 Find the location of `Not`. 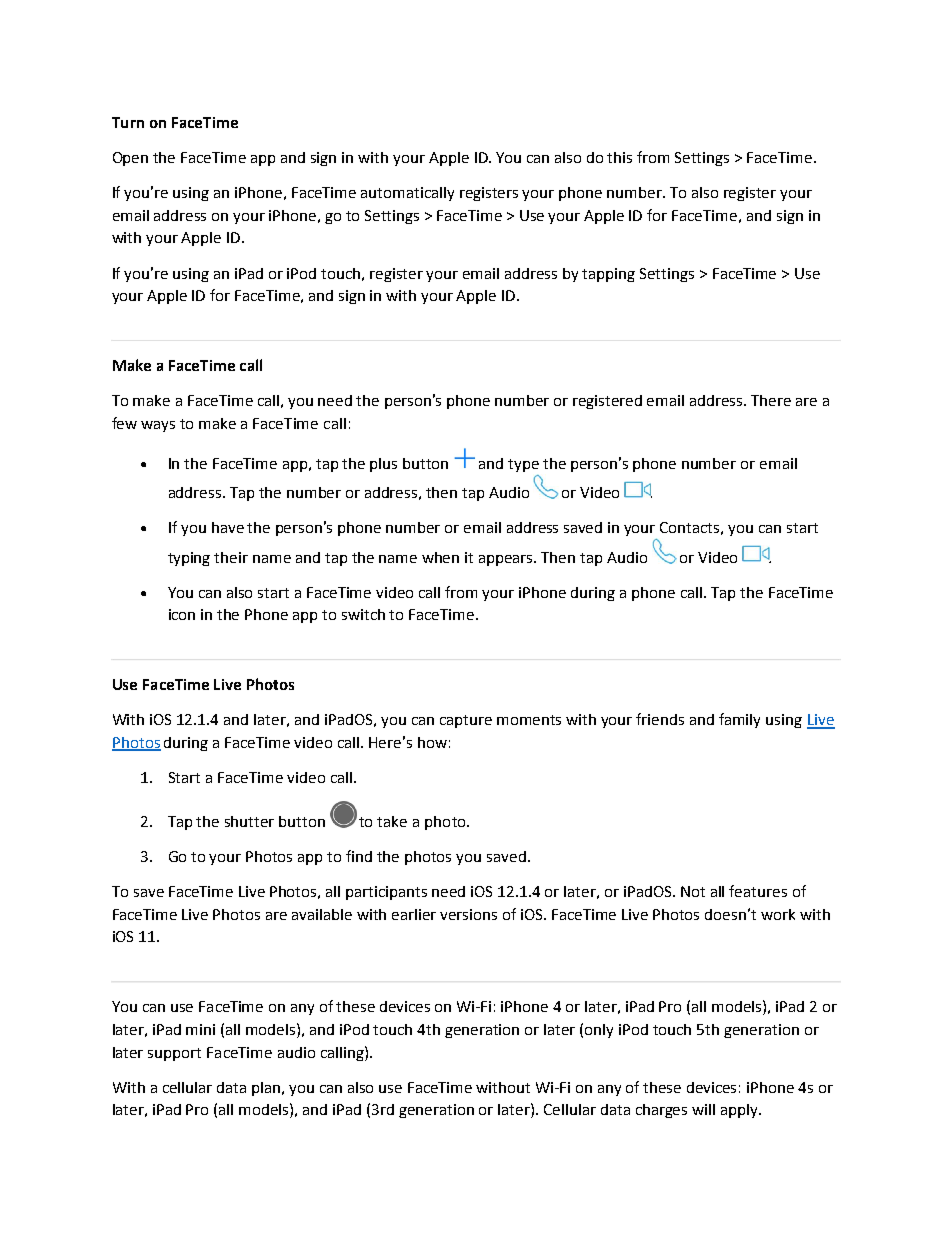

Not is located at coordinates (693, 891).
